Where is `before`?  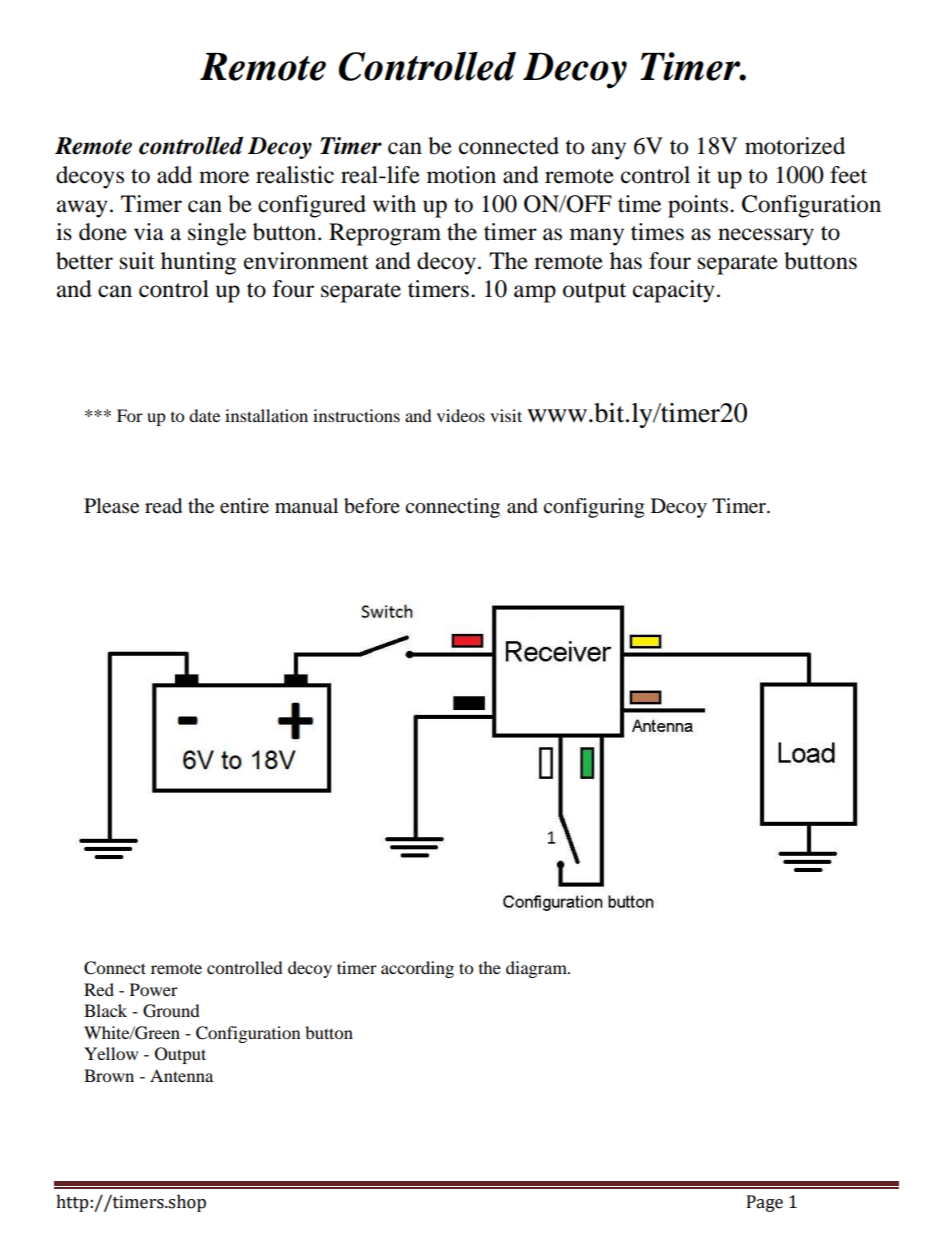 before is located at coordinates (372, 506).
